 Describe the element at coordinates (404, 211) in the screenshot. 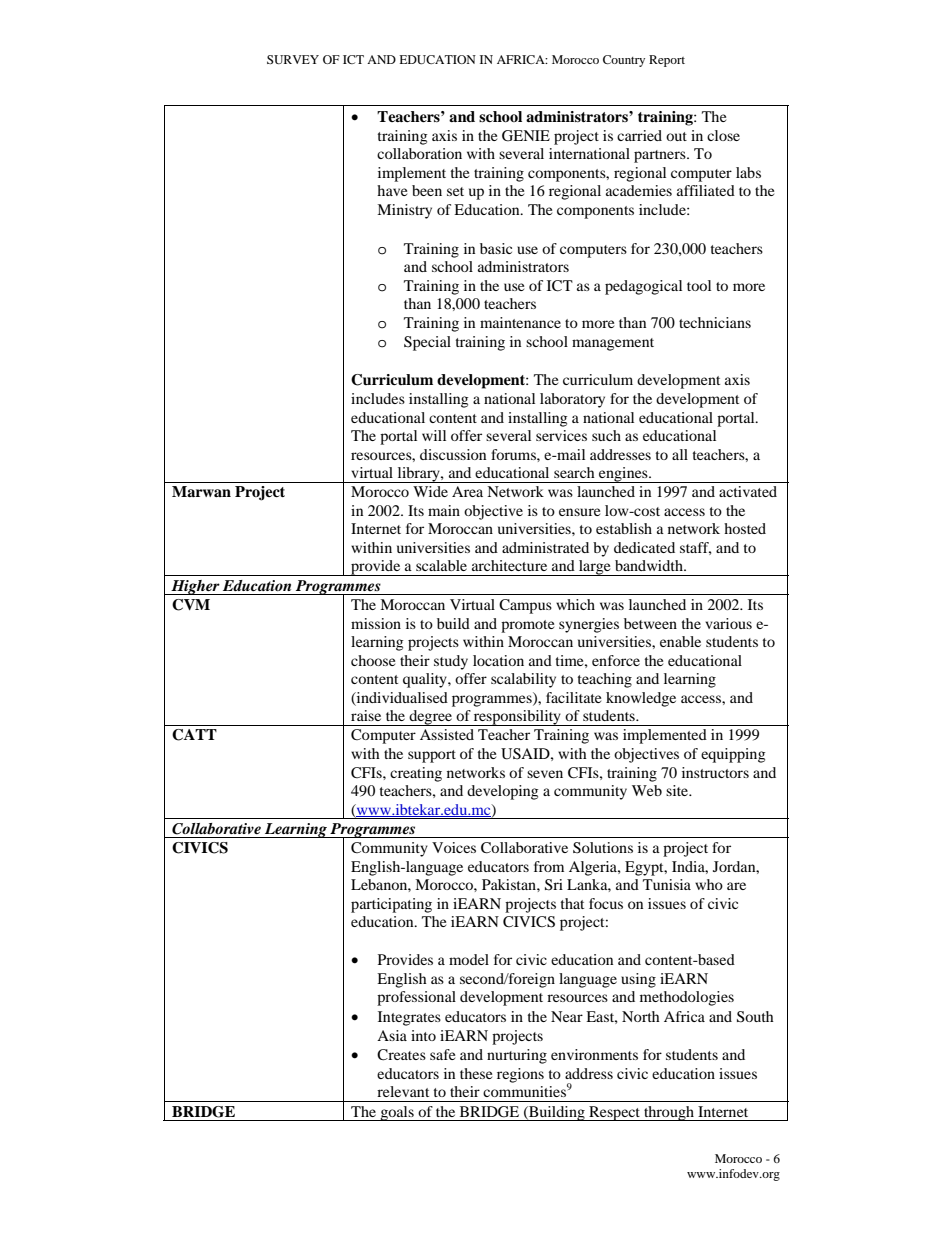

I see `Ministry` at that location.
